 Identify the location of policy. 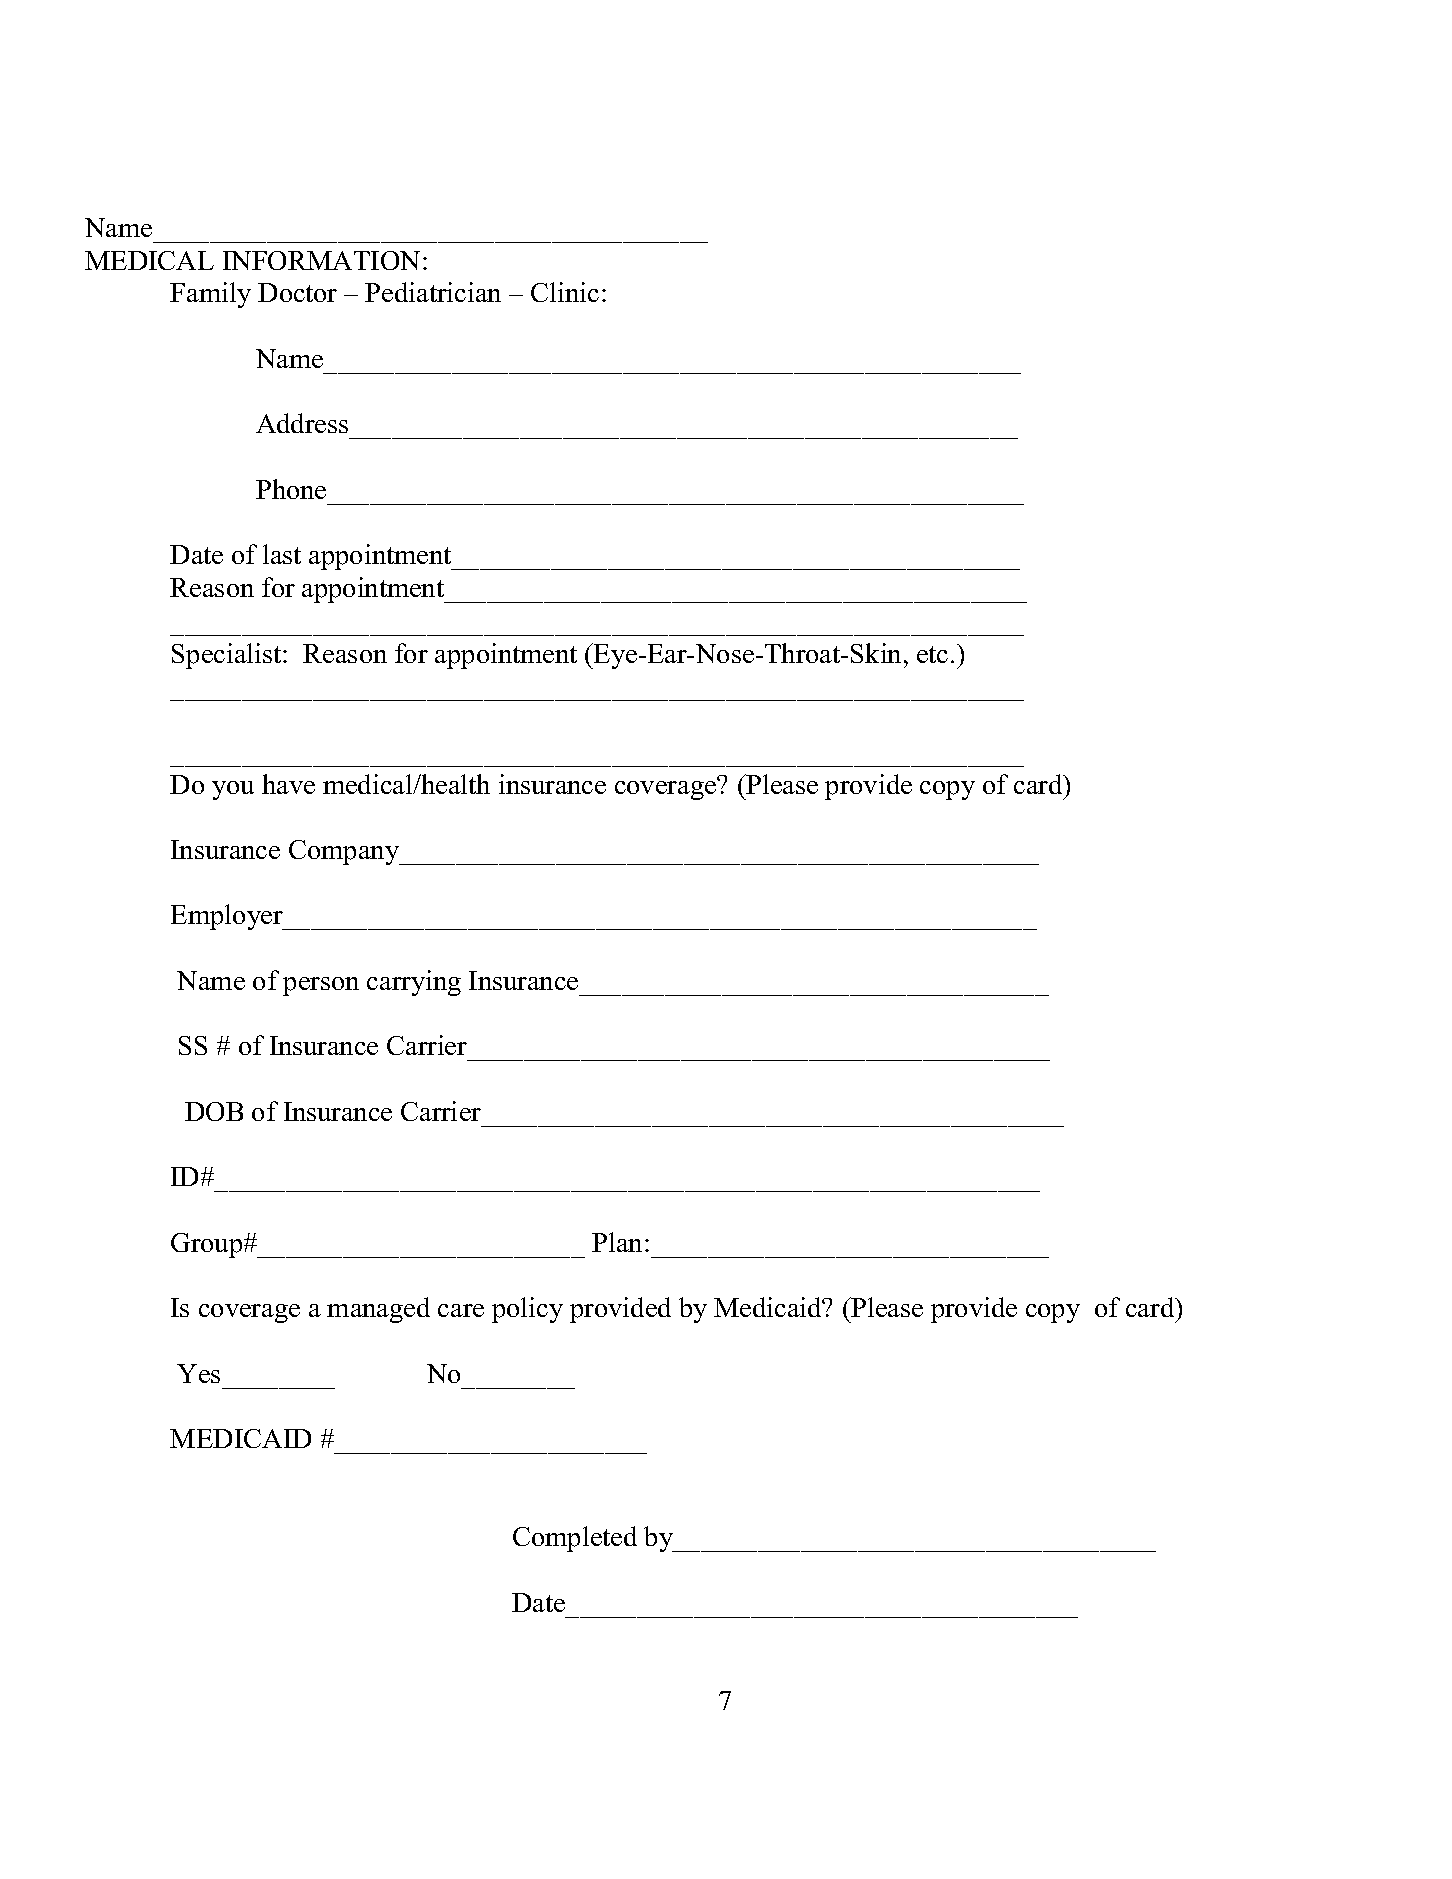
(527, 1310).
